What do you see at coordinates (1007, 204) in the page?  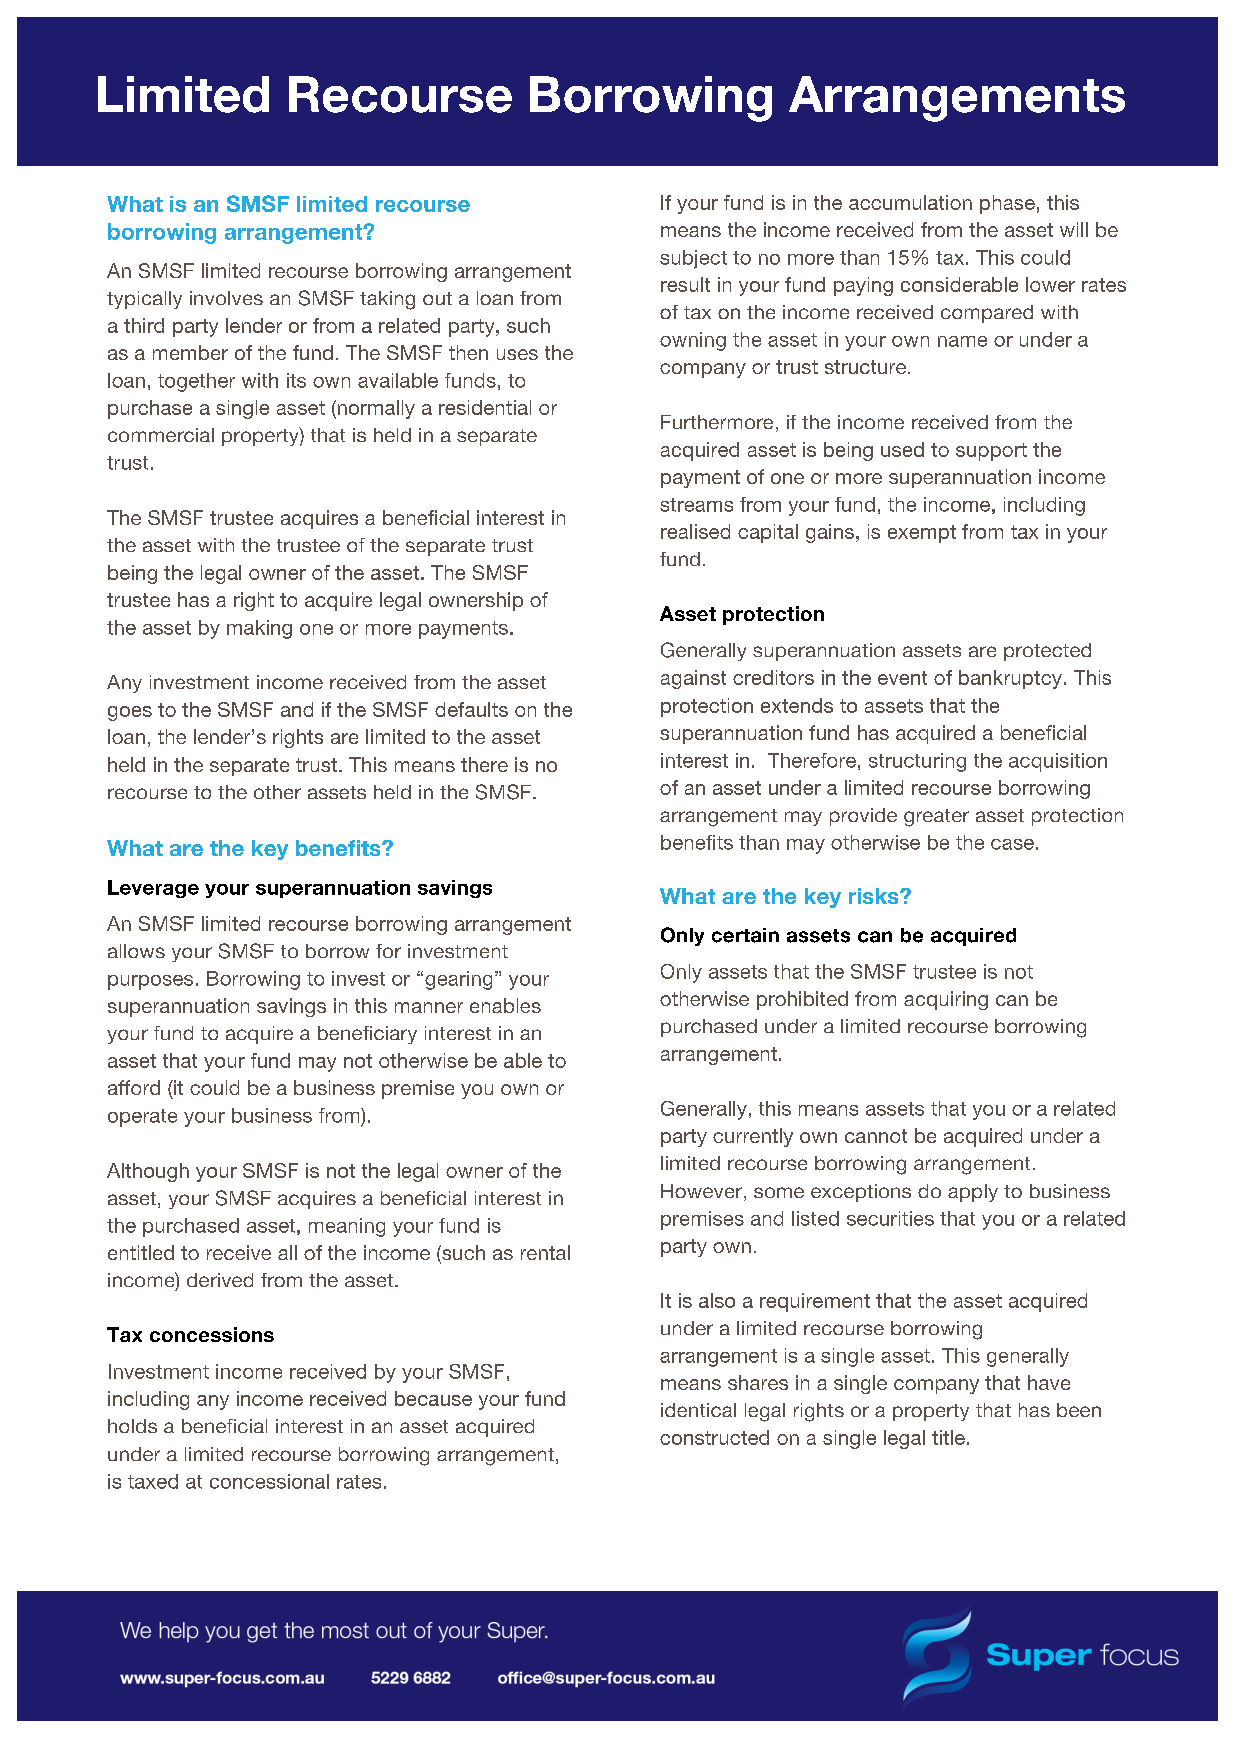 I see `phase` at bounding box center [1007, 204].
